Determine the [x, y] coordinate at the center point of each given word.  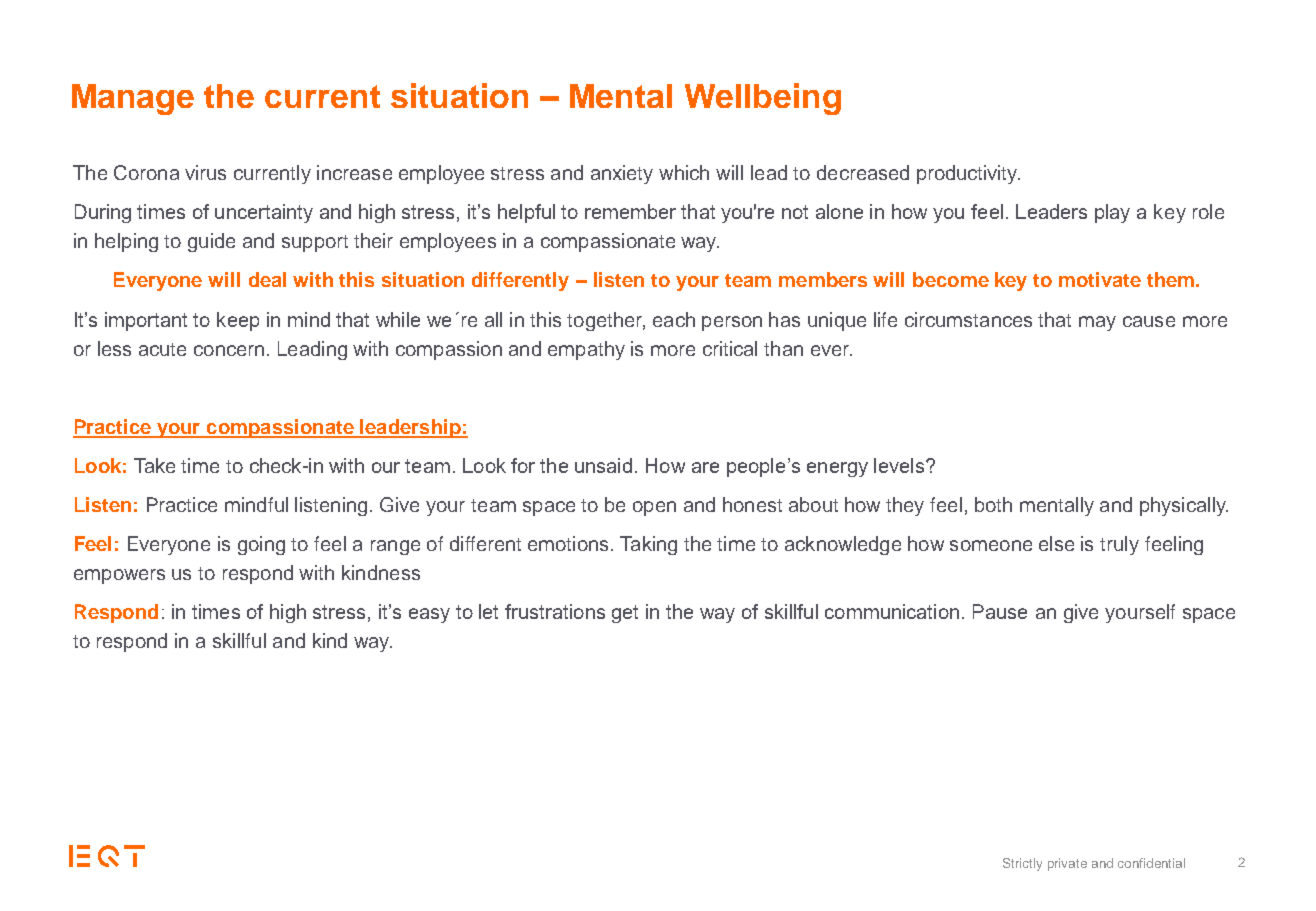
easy [429, 615]
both [993, 504]
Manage [133, 99]
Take [154, 465]
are [705, 467]
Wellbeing [763, 99]
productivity [968, 174]
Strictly [1022, 864]
